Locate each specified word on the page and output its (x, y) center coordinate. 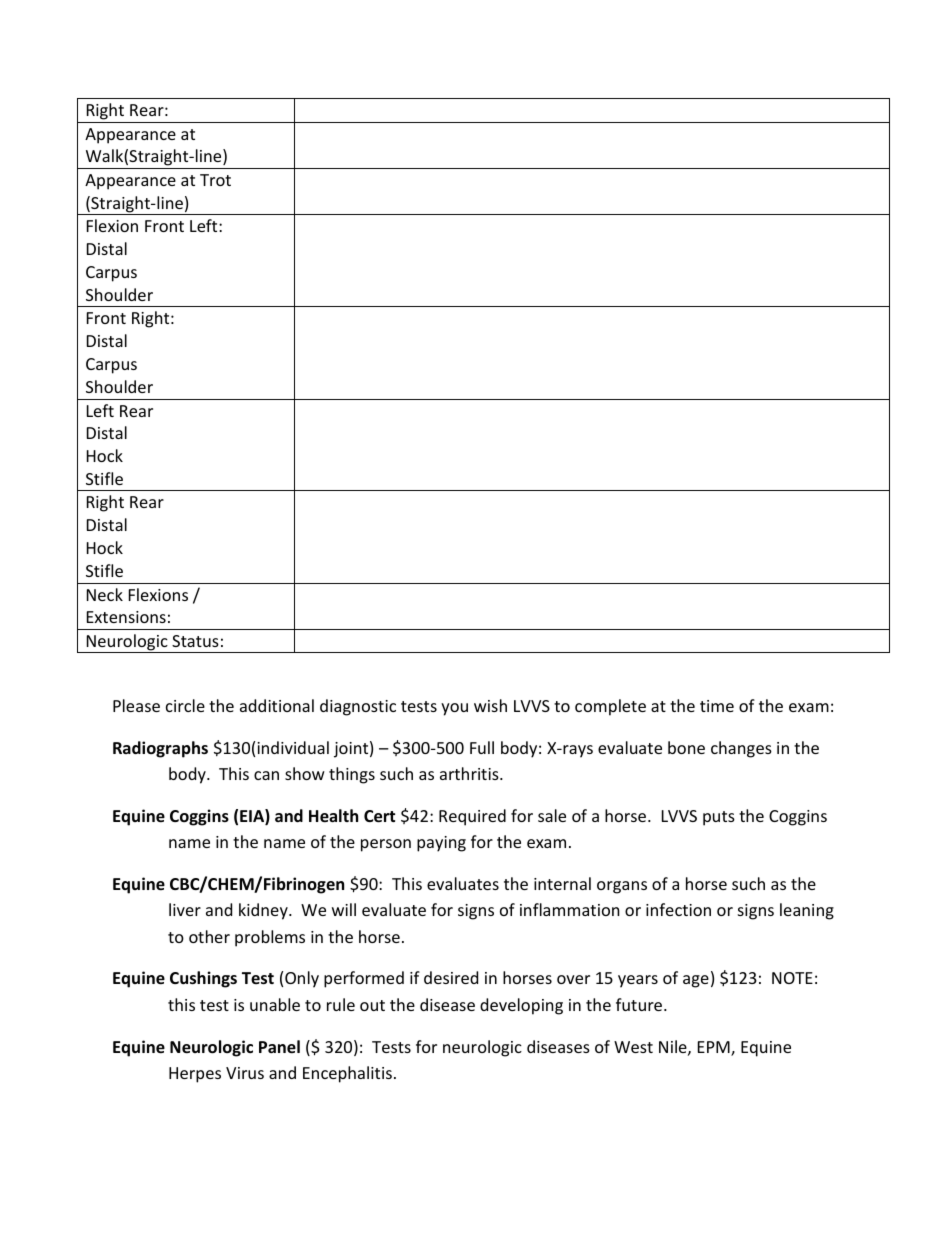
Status (195, 641)
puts (719, 818)
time (717, 706)
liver (185, 909)
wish (490, 705)
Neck (105, 594)
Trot (215, 180)
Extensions (126, 617)
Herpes (195, 1075)
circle (185, 705)
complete (610, 707)
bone (686, 747)
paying (441, 844)
